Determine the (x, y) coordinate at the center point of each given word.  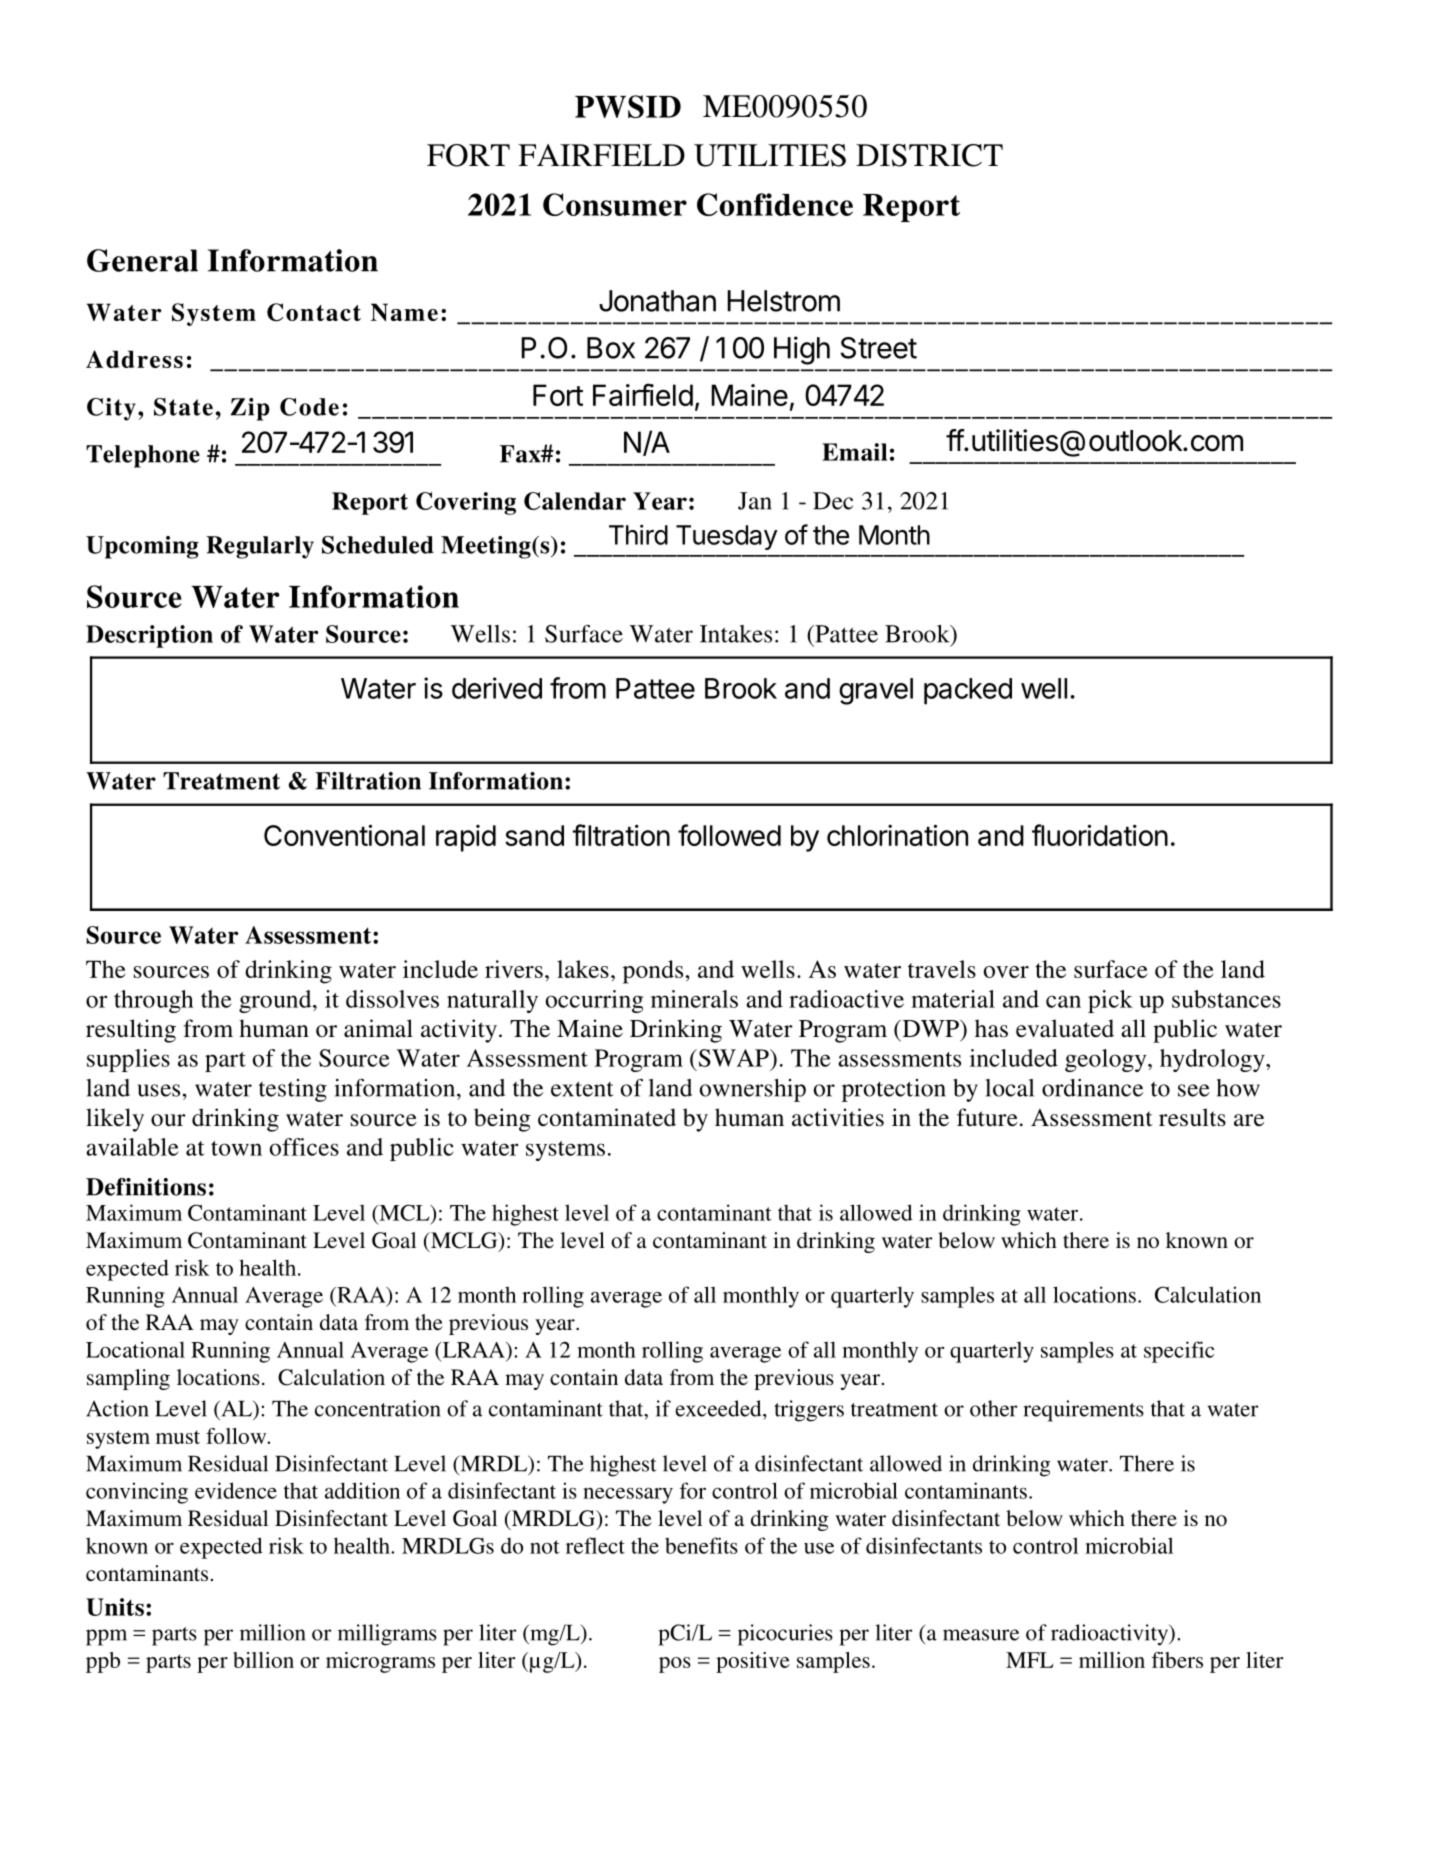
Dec (833, 501)
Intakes (736, 634)
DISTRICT (929, 155)
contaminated (607, 1117)
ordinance (1092, 1088)
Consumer (615, 204)
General (142, 260)
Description (149, 636)
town (236, 1148)
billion (263, 1660)
